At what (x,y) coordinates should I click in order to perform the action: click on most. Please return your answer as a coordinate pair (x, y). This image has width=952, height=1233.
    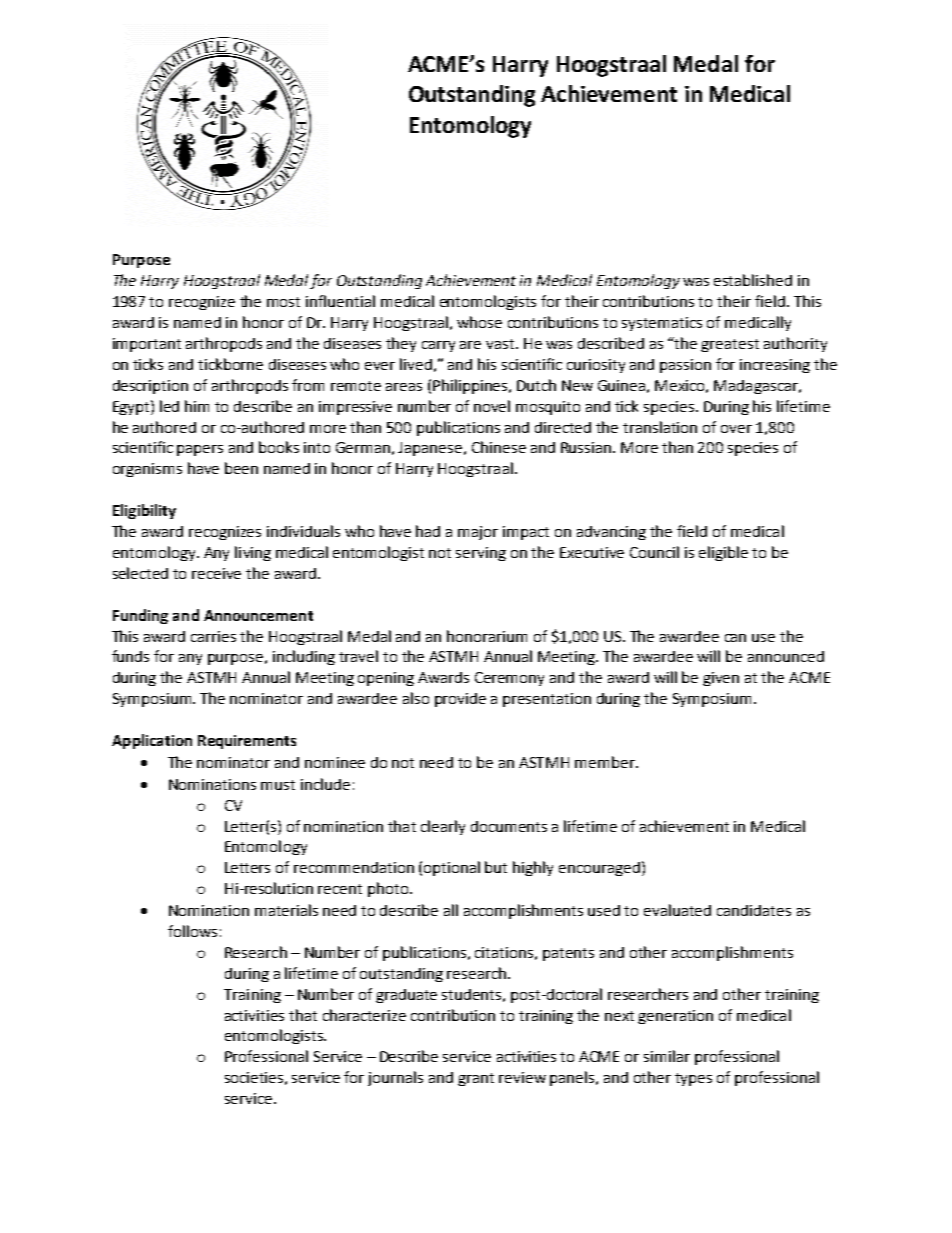
    Looking at the image, I should click on (283, 302).
